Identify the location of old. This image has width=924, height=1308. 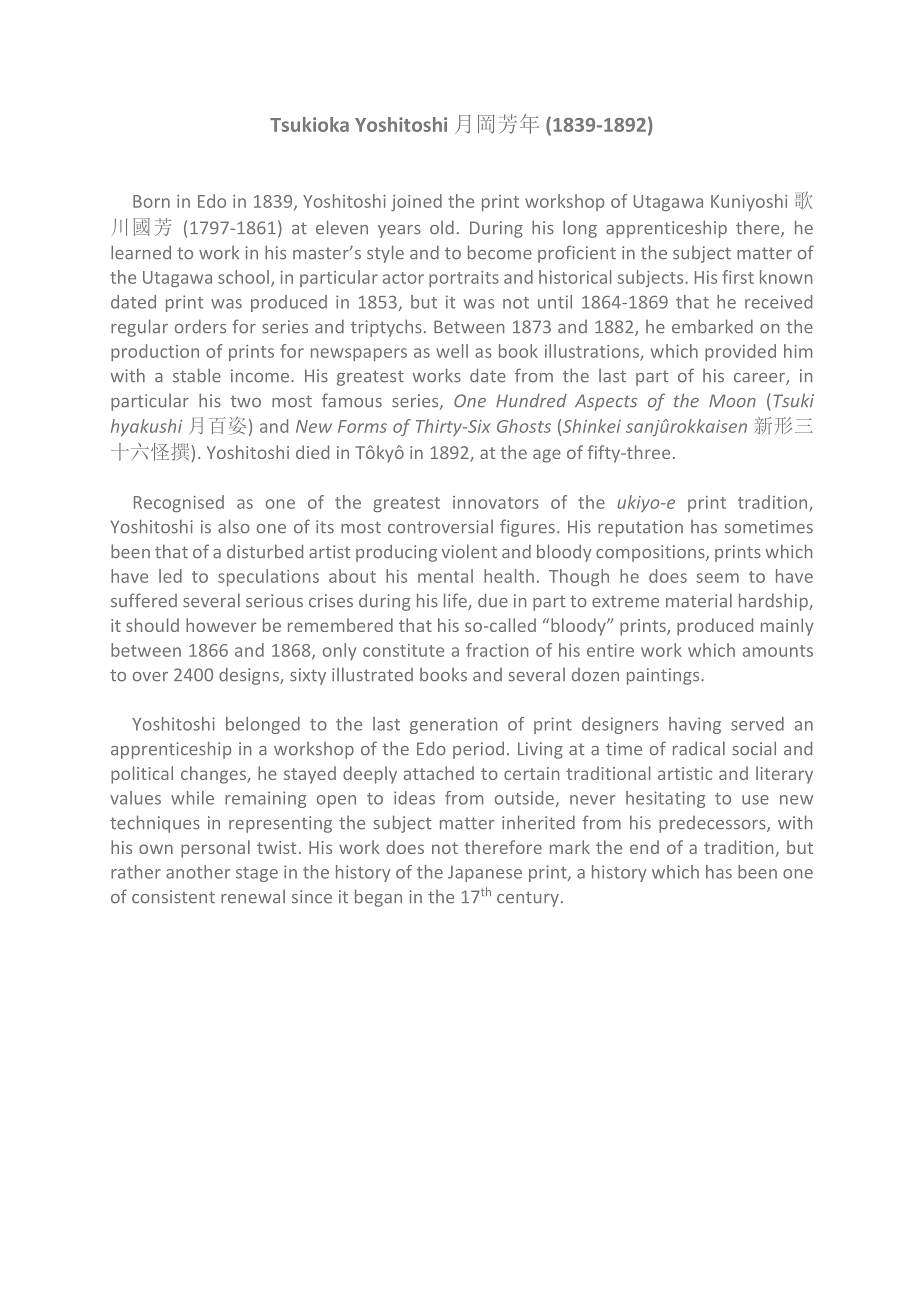
(442, 228).
